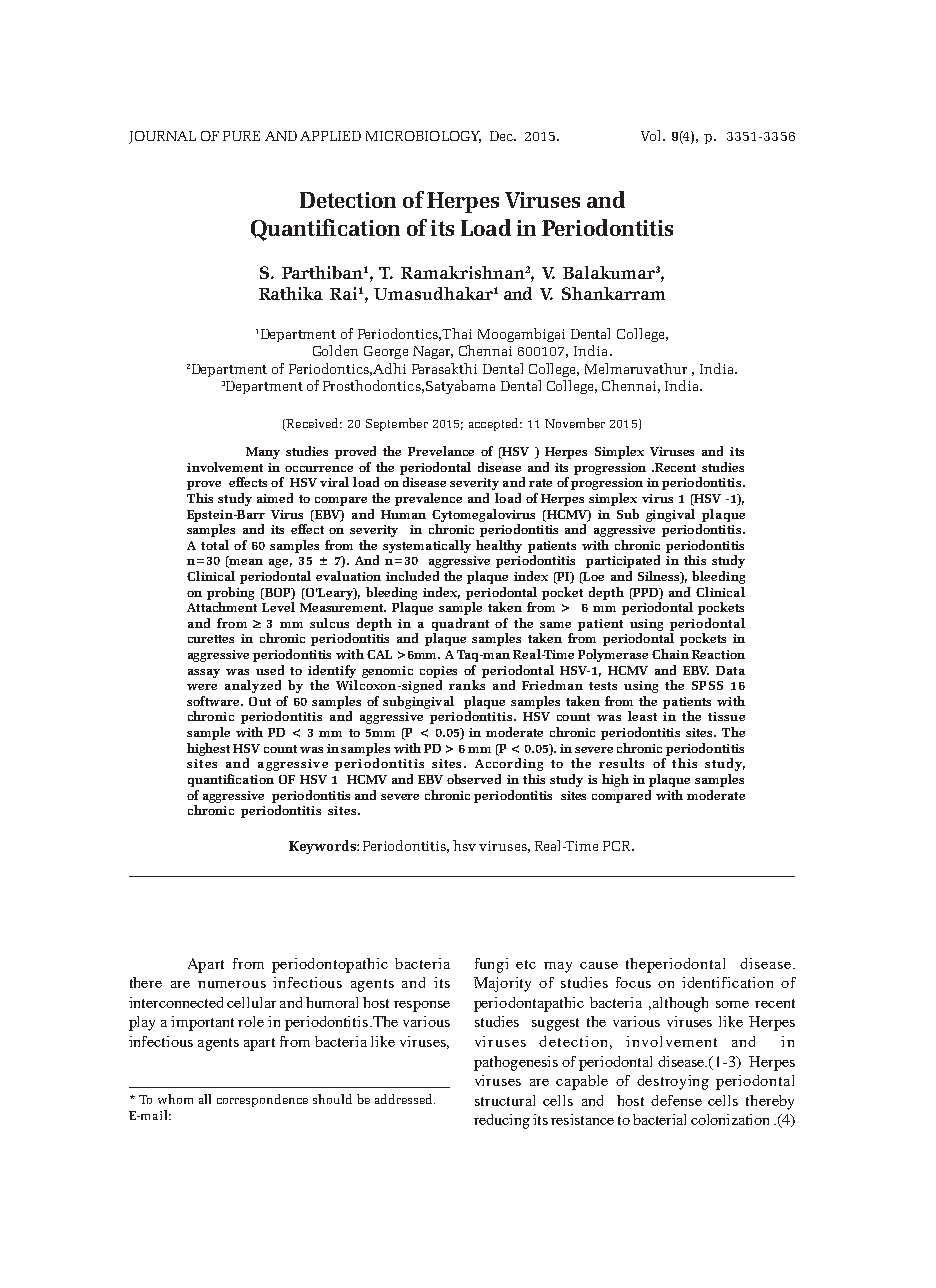 This screenshot has height=1288, width=936. I want to click on Golden, so click(335, 350).
